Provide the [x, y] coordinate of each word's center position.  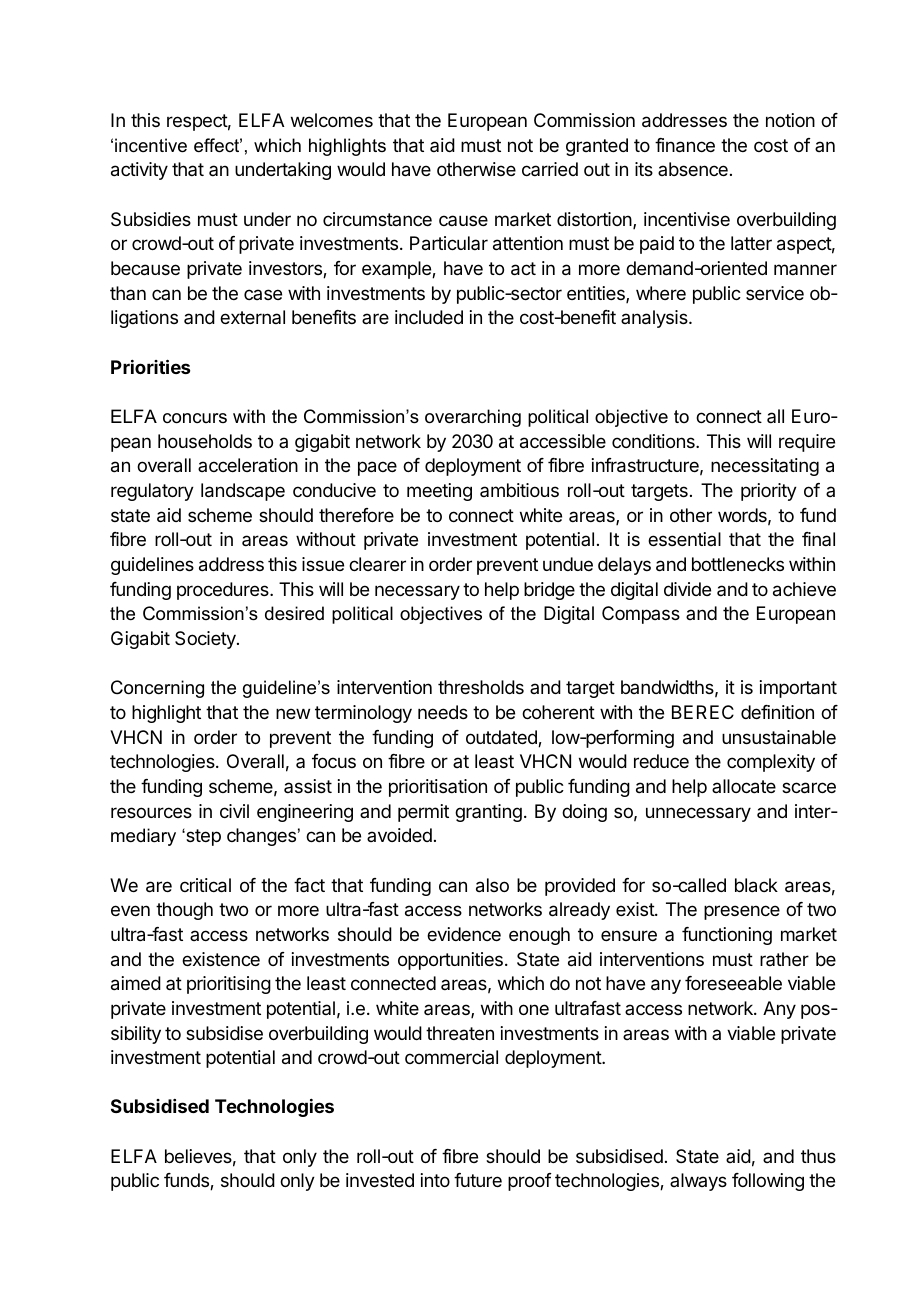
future [478, 1180]
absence [693, 169]
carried [550, 169]
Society [206, 640]
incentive [151, 145]
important [798, 689]
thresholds [481, 687]
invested [380, 1180]
